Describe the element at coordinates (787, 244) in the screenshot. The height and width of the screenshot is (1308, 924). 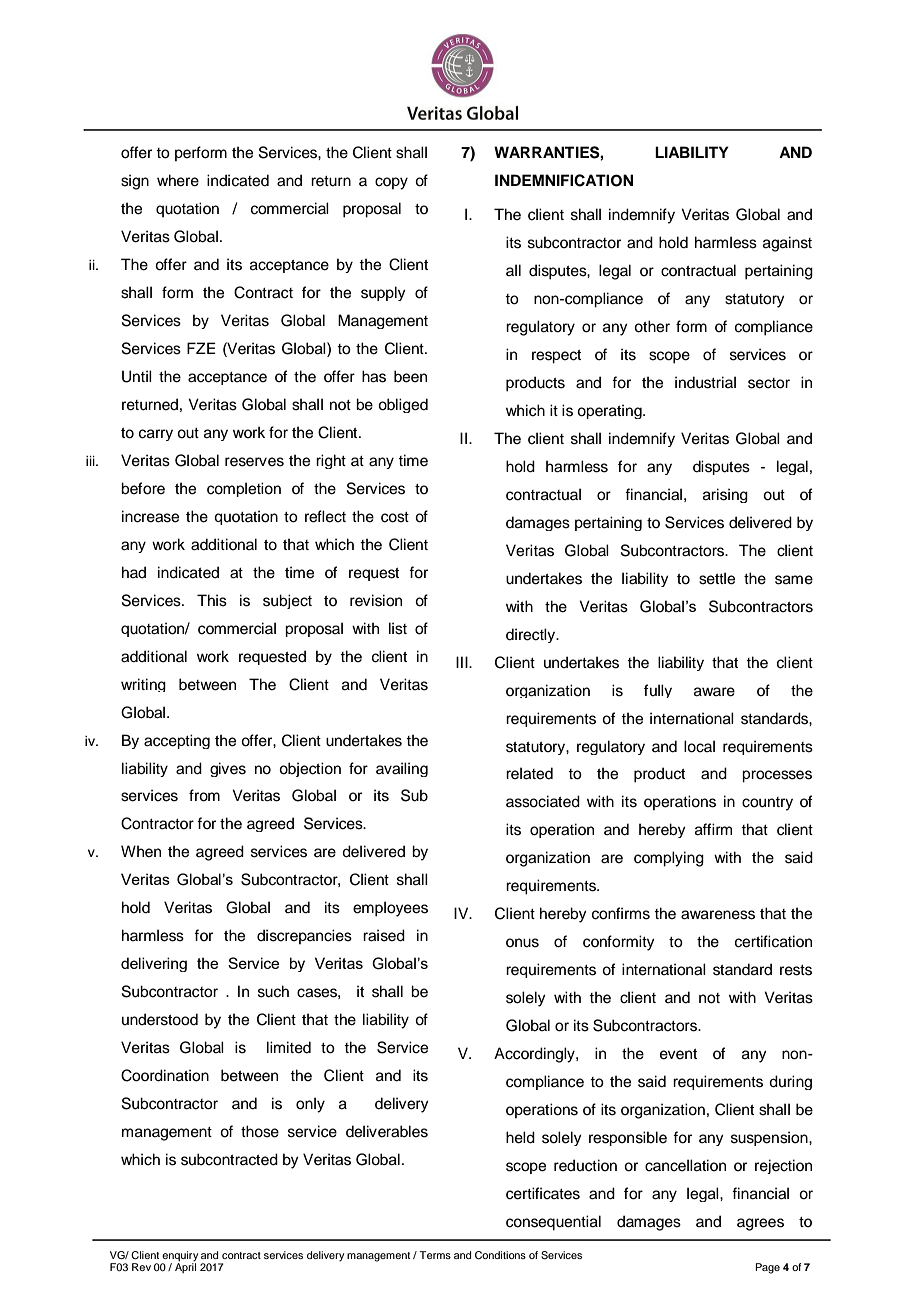
I see `against` at that location.
